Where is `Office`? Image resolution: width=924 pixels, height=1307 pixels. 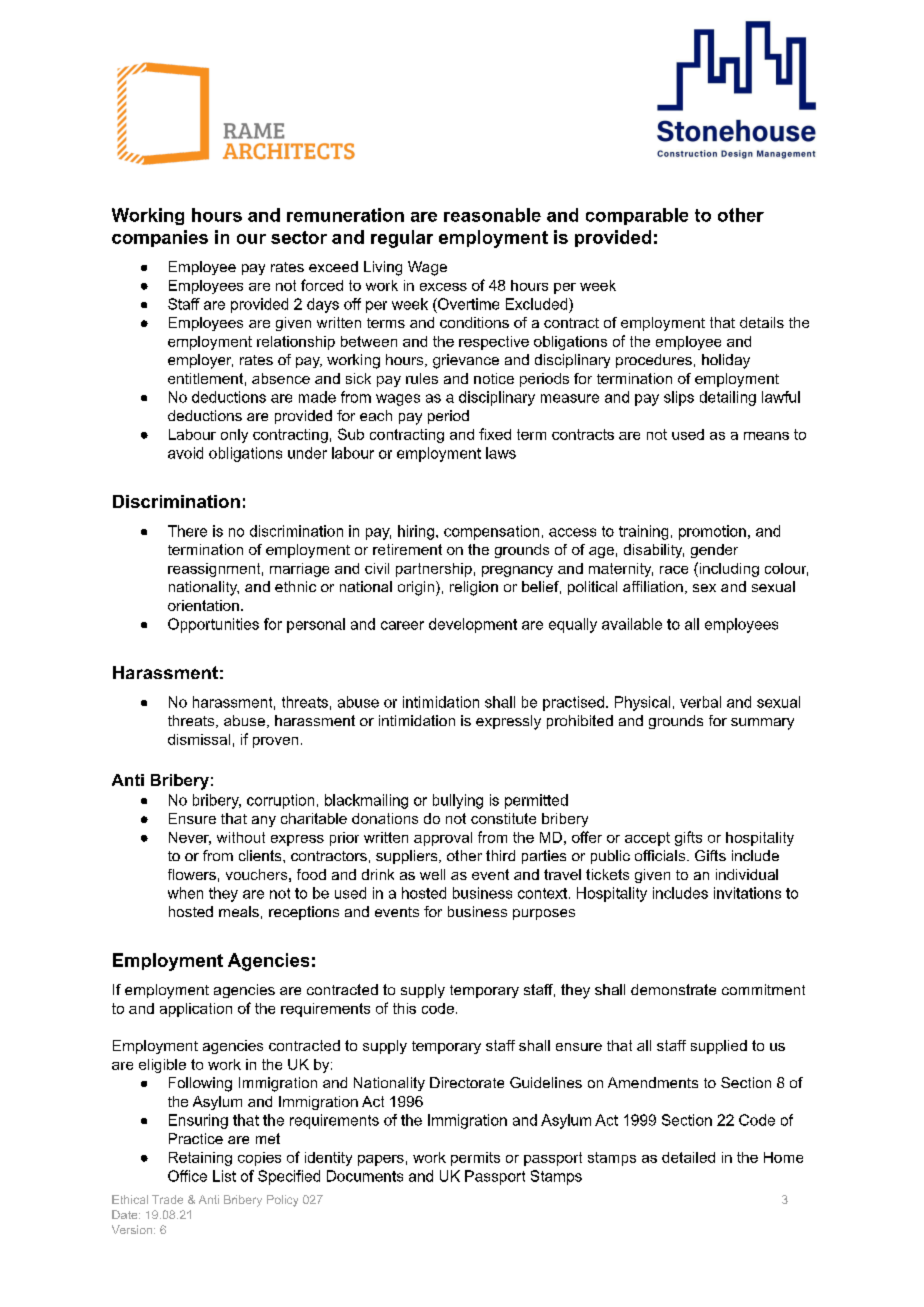 Office is located at coordinates (187, 1176).
